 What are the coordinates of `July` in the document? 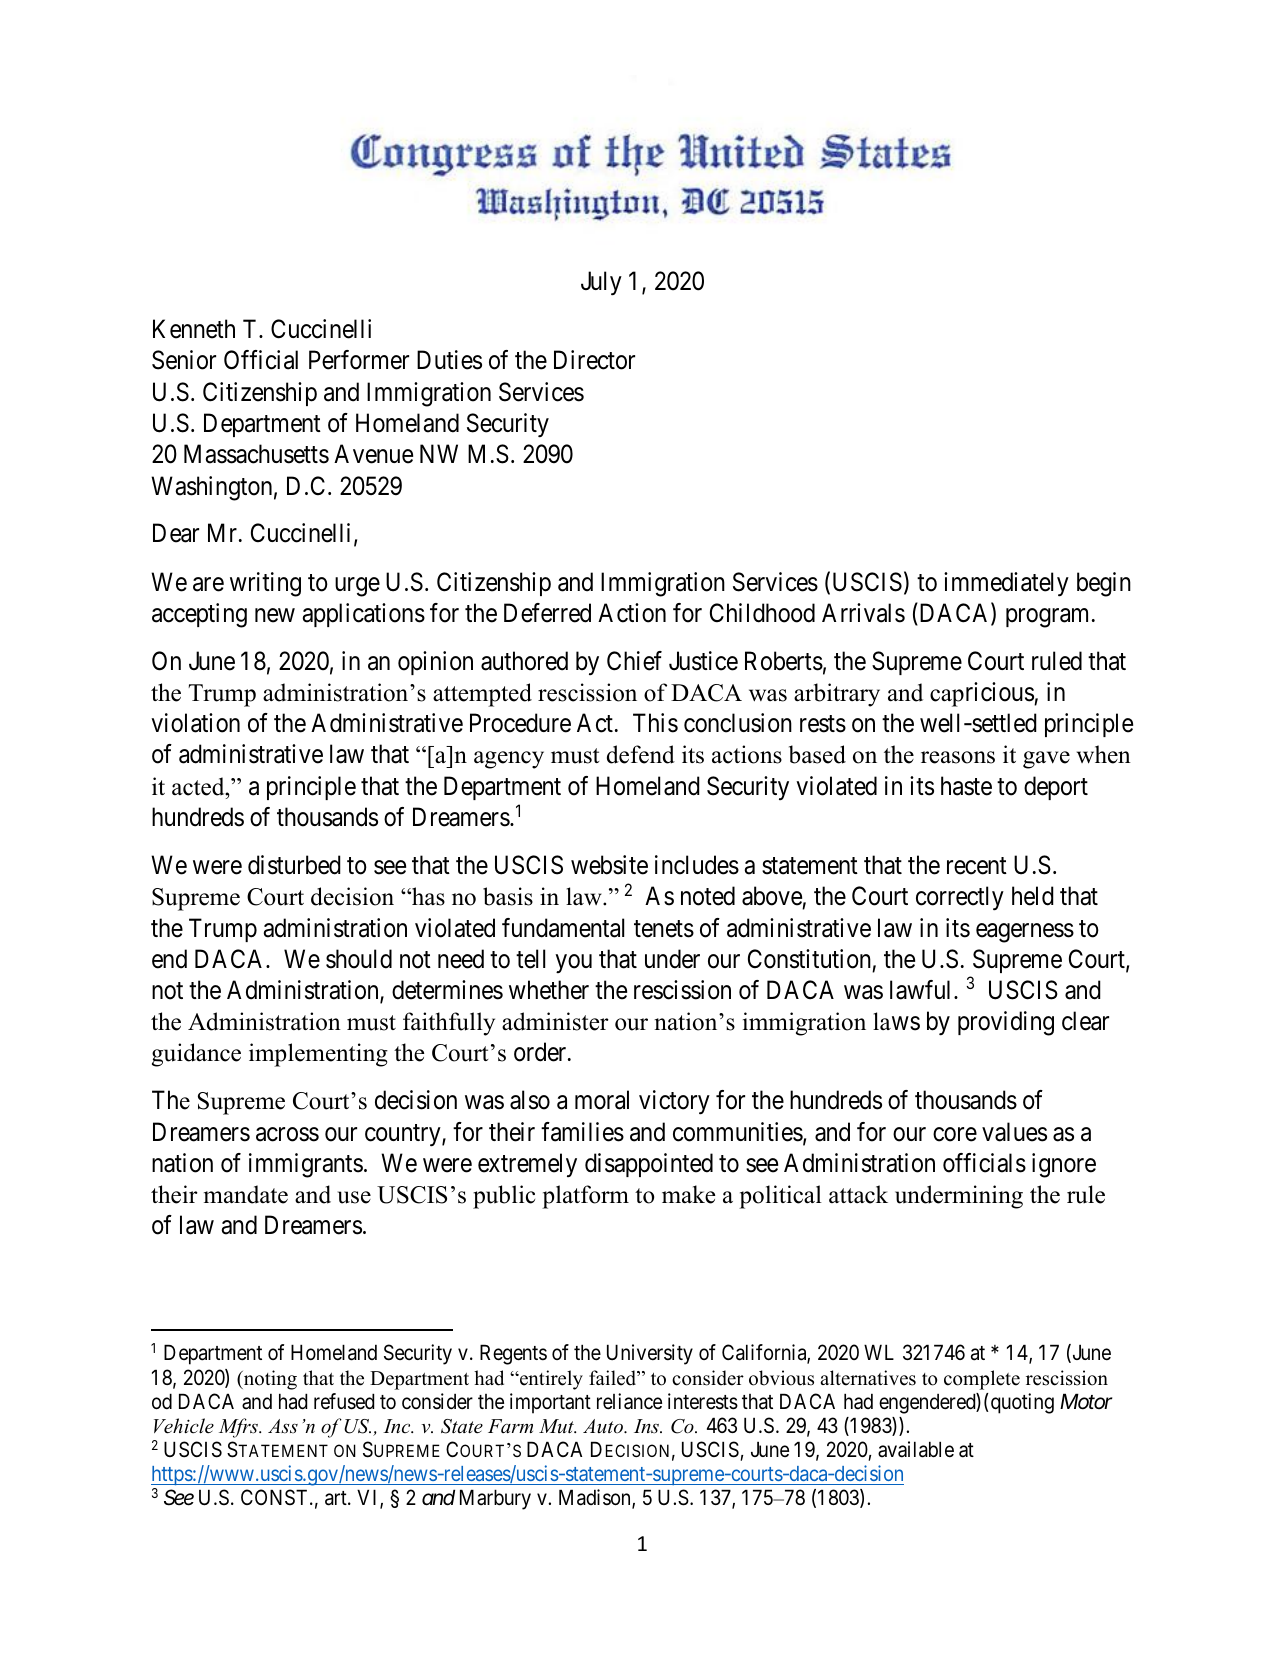 It's located at (601, 283).
